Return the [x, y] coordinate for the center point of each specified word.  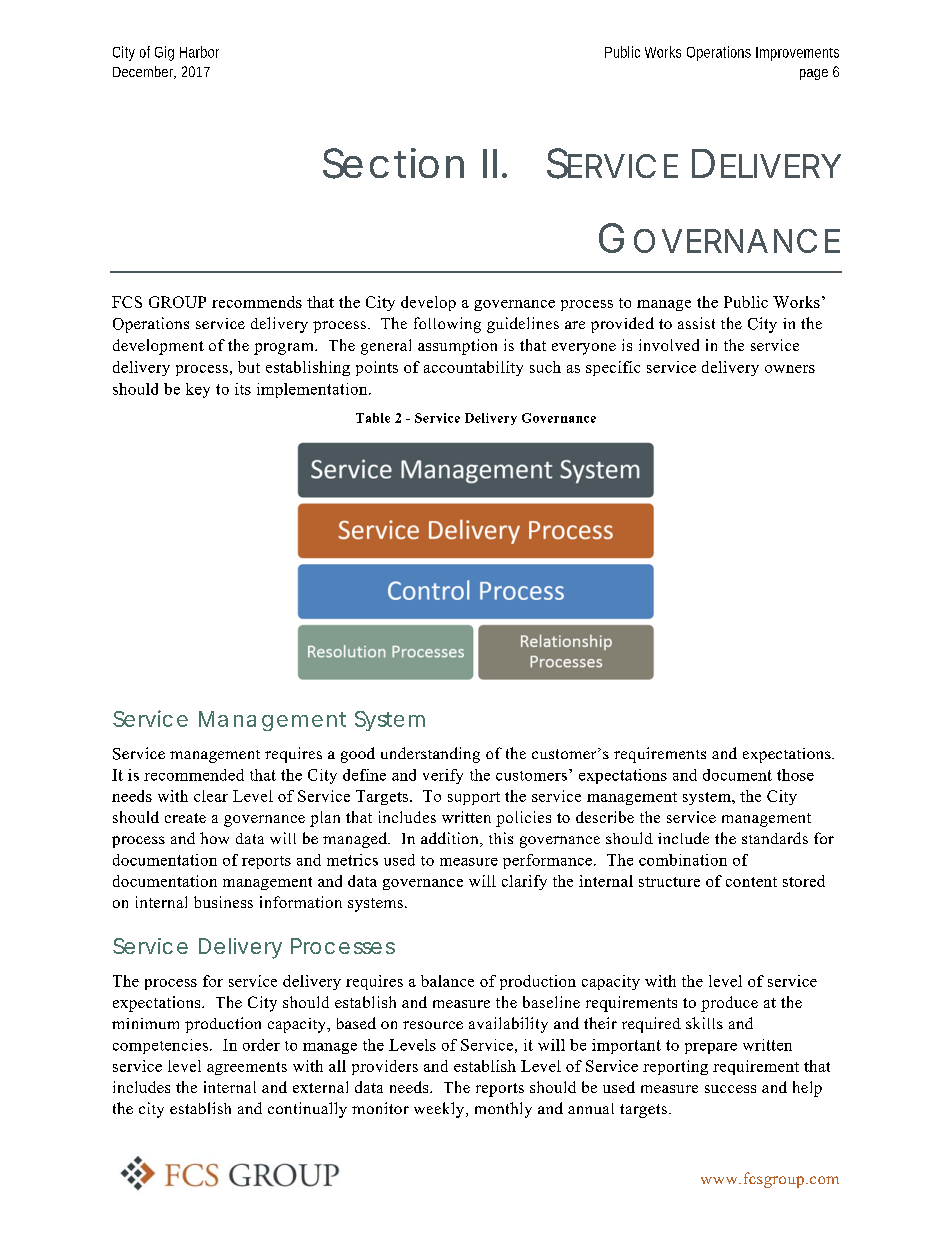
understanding [430, 755]
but [249, 367]
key [198, 390]
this [501, 838]
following [447, 325]
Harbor [199, 52]
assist [696, 323]
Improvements [797, 54]
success [730, 1089]
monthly [503, 1110]
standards [775, 838]
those [795, 775]
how [214, 838]
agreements [247, 1068]
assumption [457, 347]
